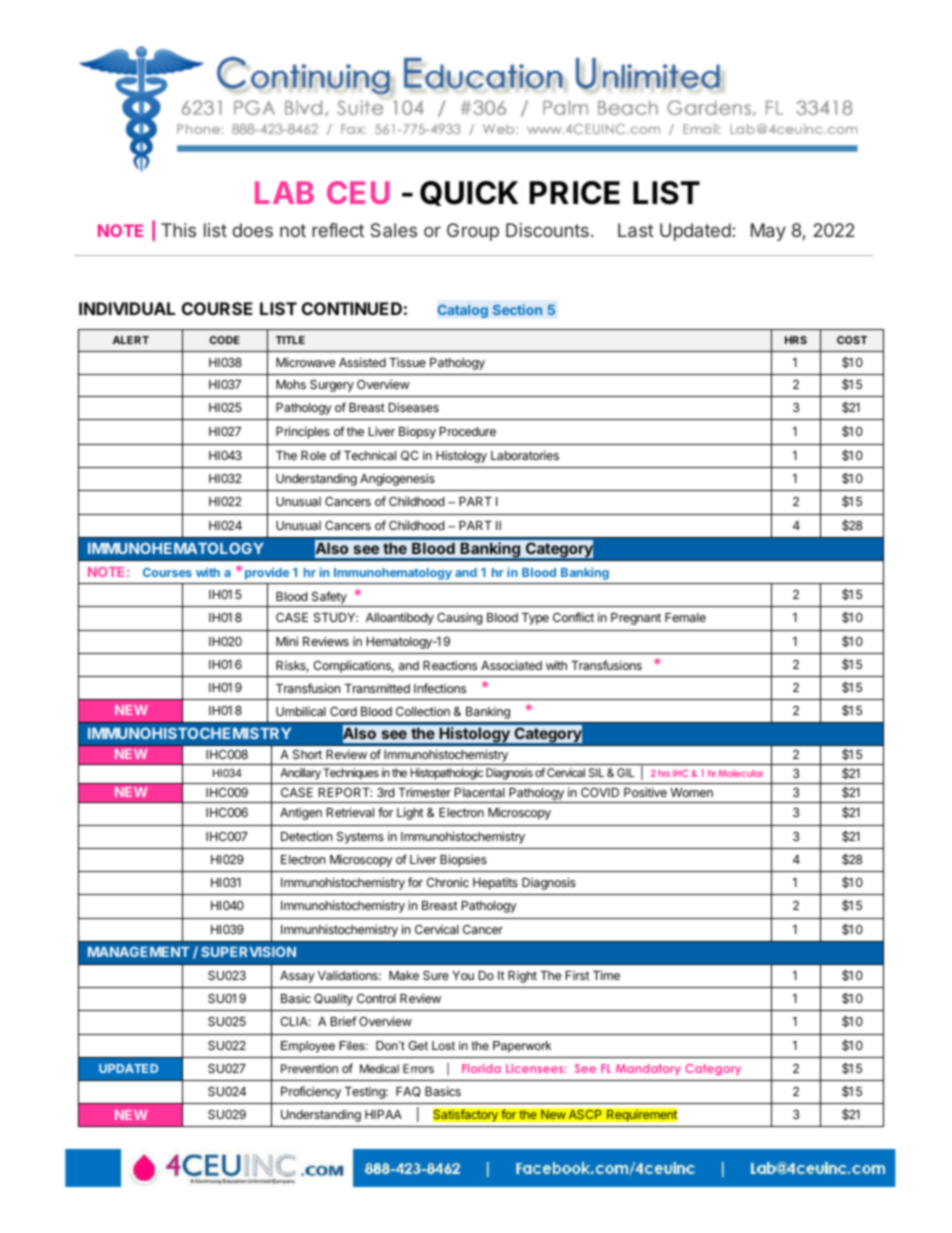  I want to click on Role, so click(313, 455).
